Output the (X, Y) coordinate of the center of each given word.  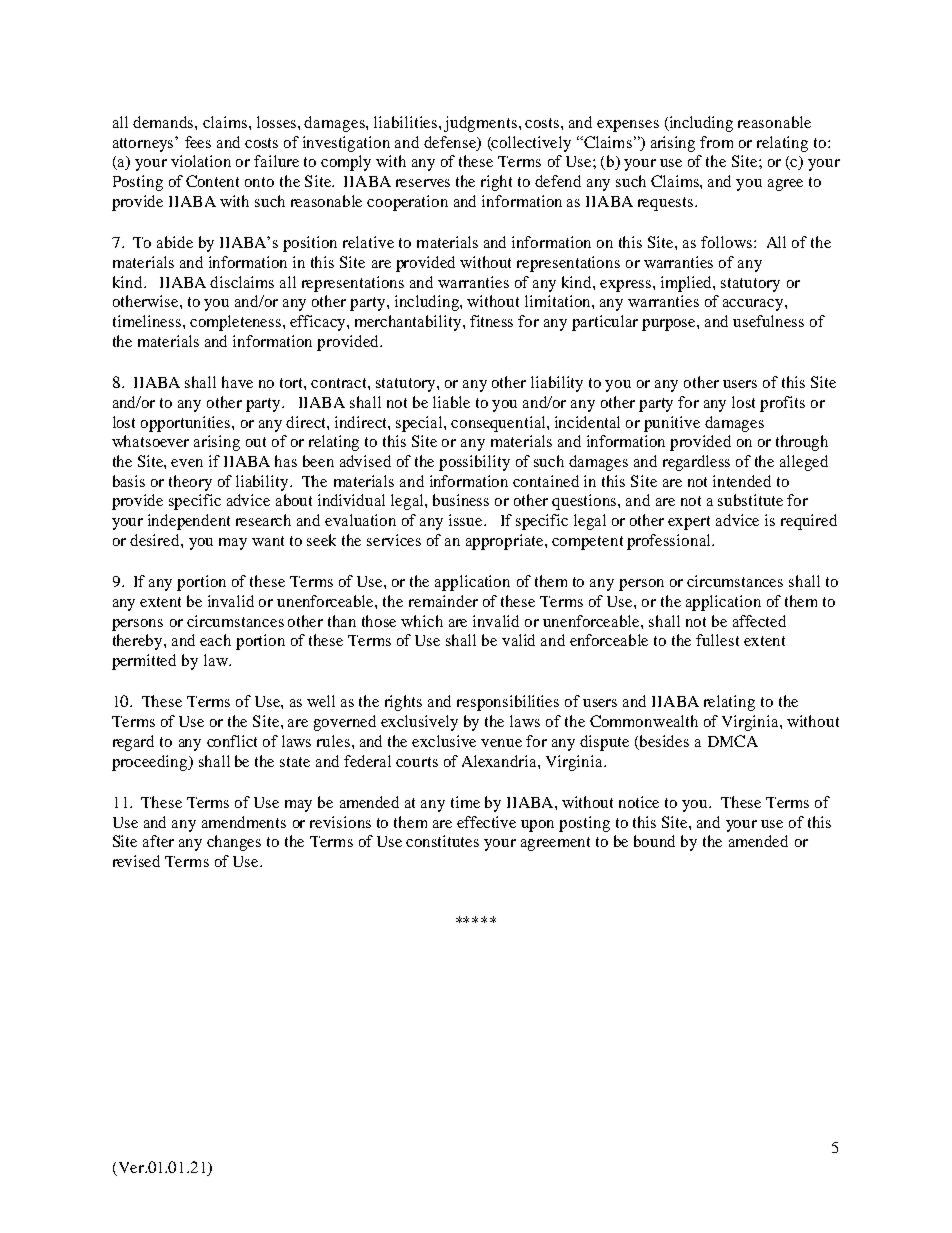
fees (198, 142)
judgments (480, 124)
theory (190, 483)
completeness (237, 323)
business (461, 500)
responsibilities (508, 703)
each (215, 640)
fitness (491, 321)
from (716, 142)
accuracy (754, 305)
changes (234, 843)
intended (742, 481)
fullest (717, 640)
